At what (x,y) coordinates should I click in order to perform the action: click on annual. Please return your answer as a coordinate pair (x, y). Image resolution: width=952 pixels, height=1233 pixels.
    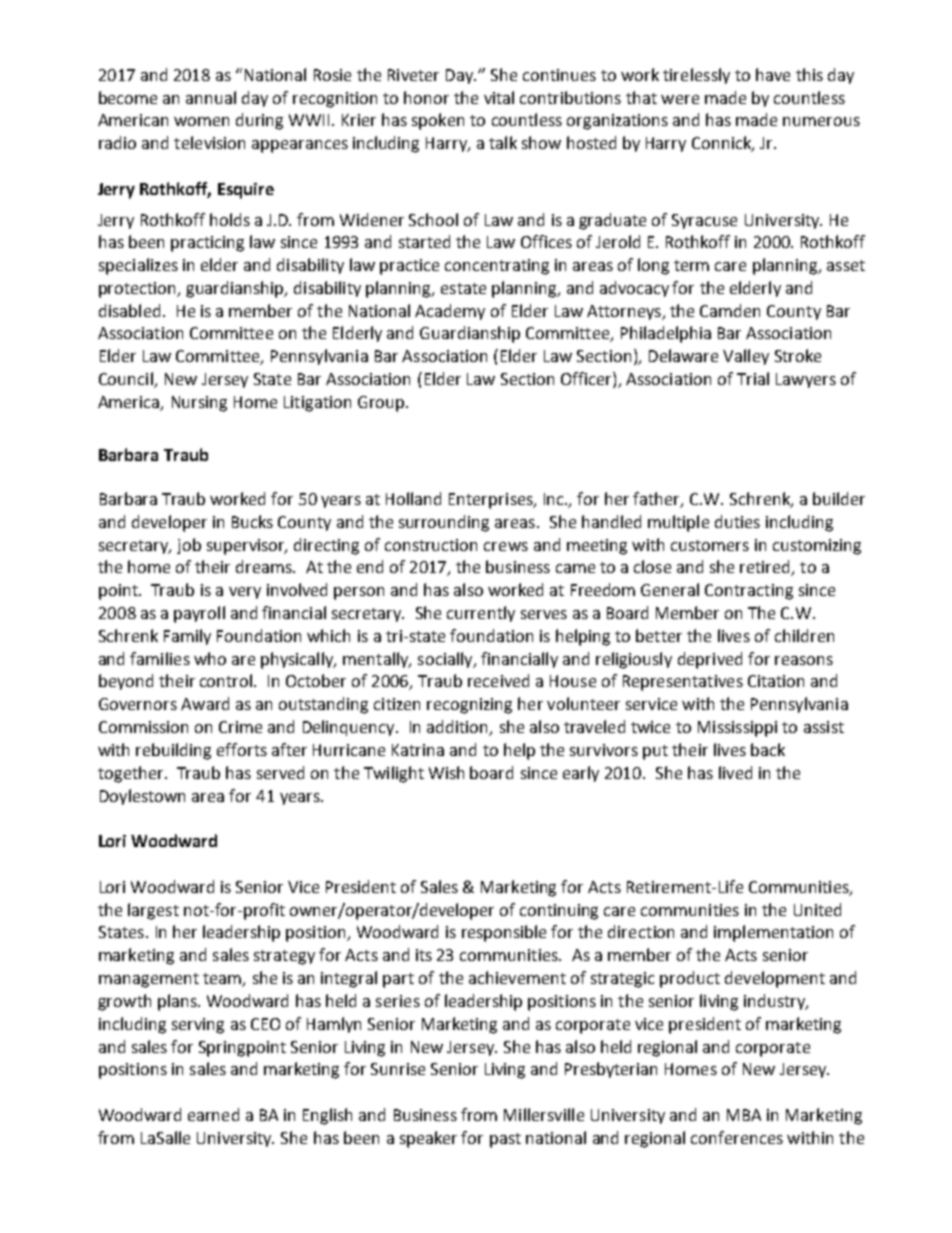
    Looking at the image, I should click on (211, 97).
